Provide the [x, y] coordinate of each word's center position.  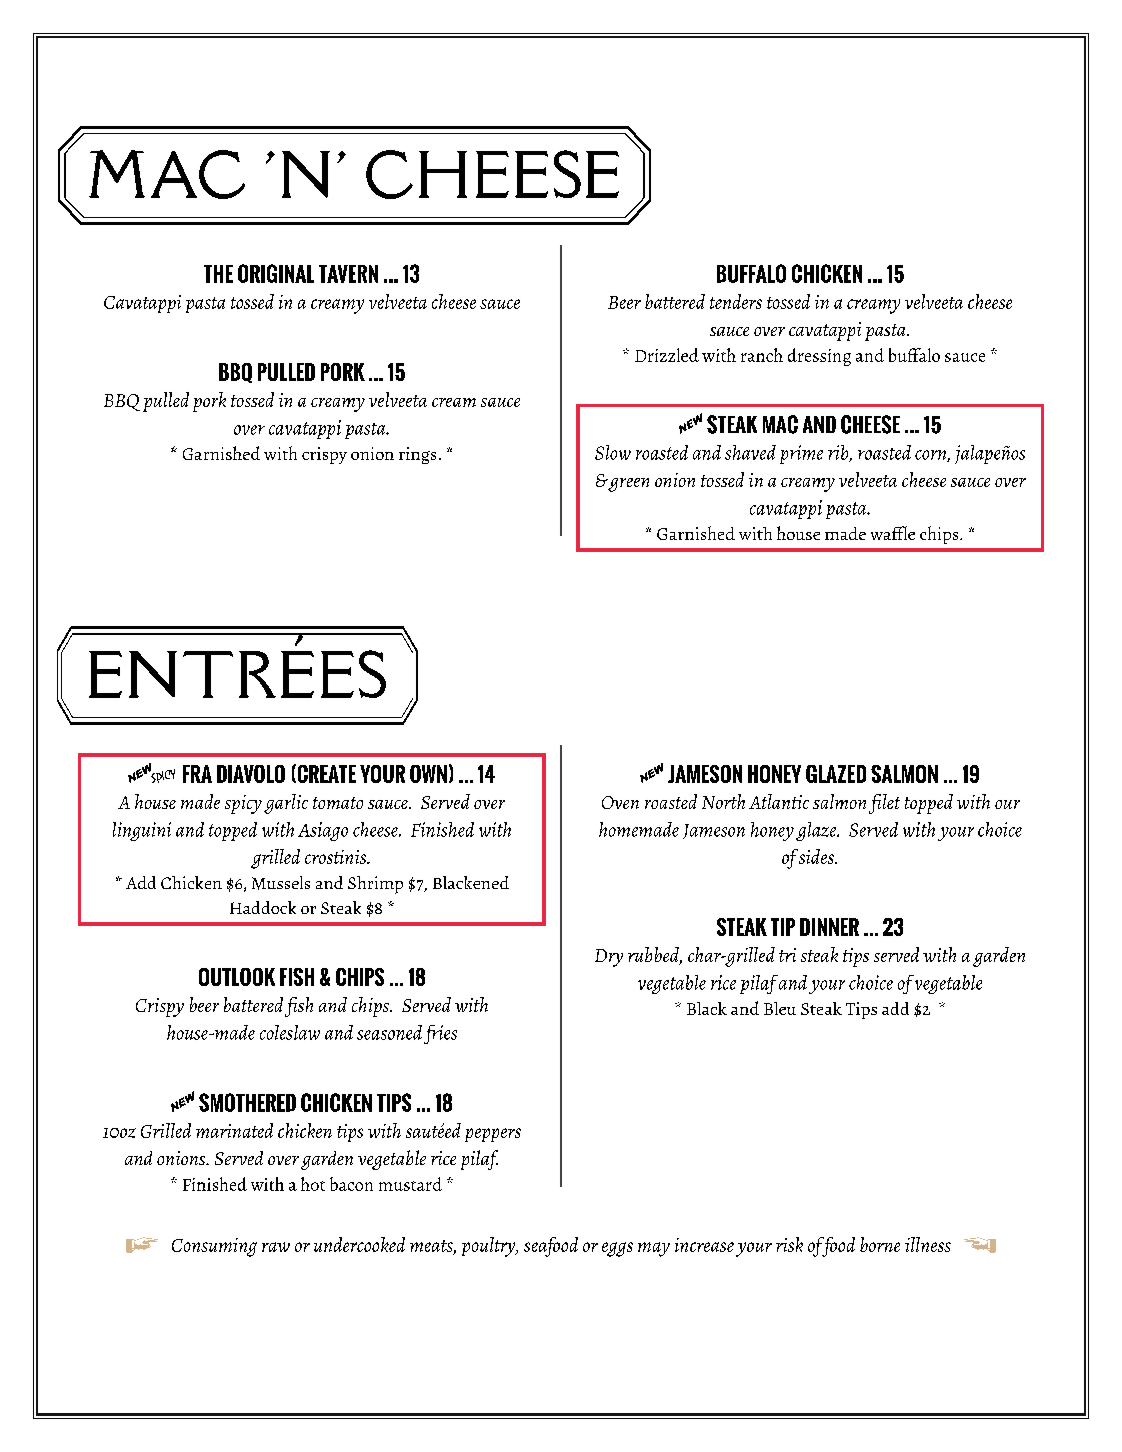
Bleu [780, 1008]
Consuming [214, 1247]
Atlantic [779, 801]
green [627, 485]
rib [839, 453]
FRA [197, 774]
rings [417, 455]
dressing [819, 357]
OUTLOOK [237, 977]
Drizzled [667, 355]
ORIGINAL [276, 273]
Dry [609, 958]
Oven [620, 802]
